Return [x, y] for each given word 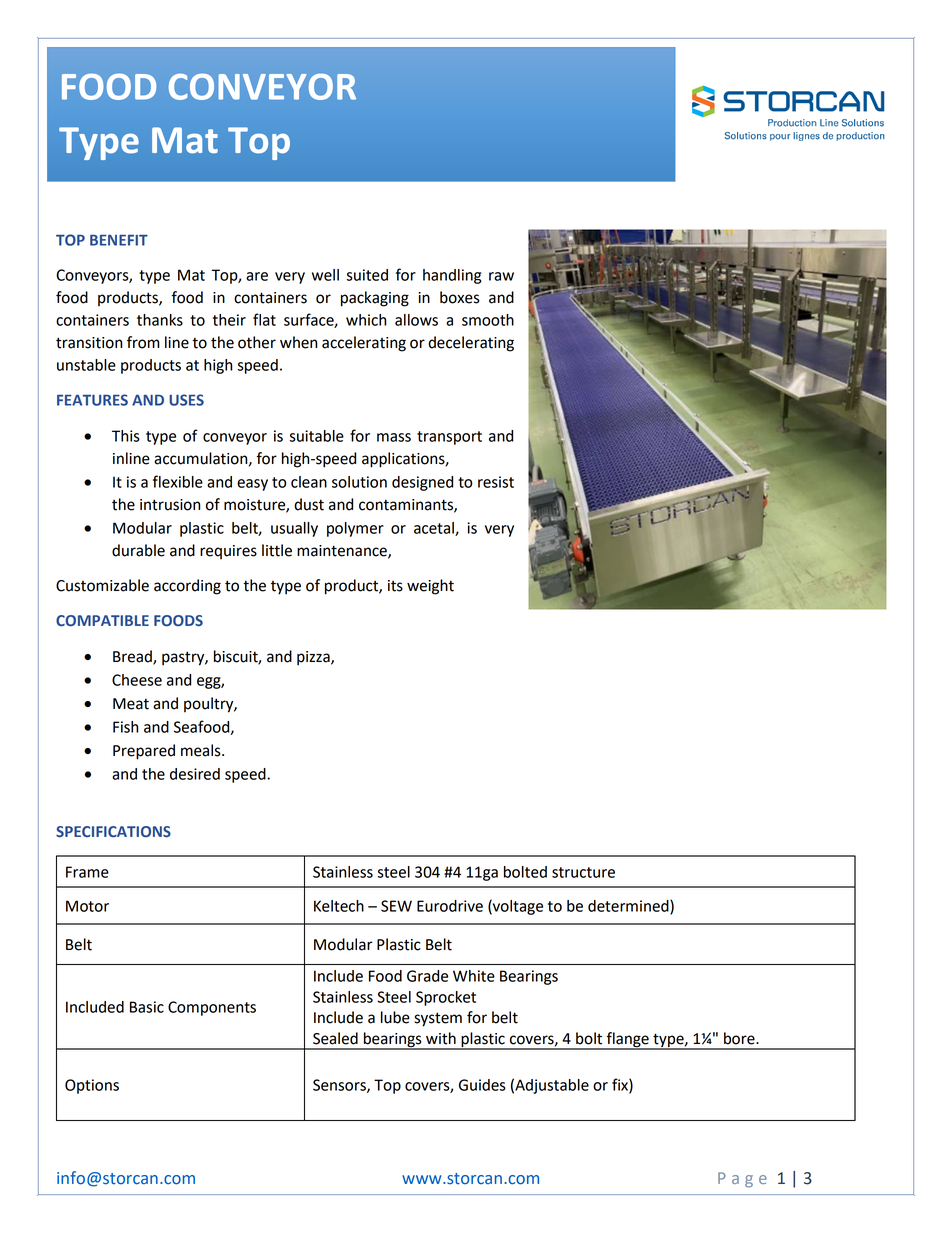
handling [452, 276]
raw [501, 276]
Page [742, 1180]
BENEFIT [119, 240]
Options [92, 1086]
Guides [482, 1085]
